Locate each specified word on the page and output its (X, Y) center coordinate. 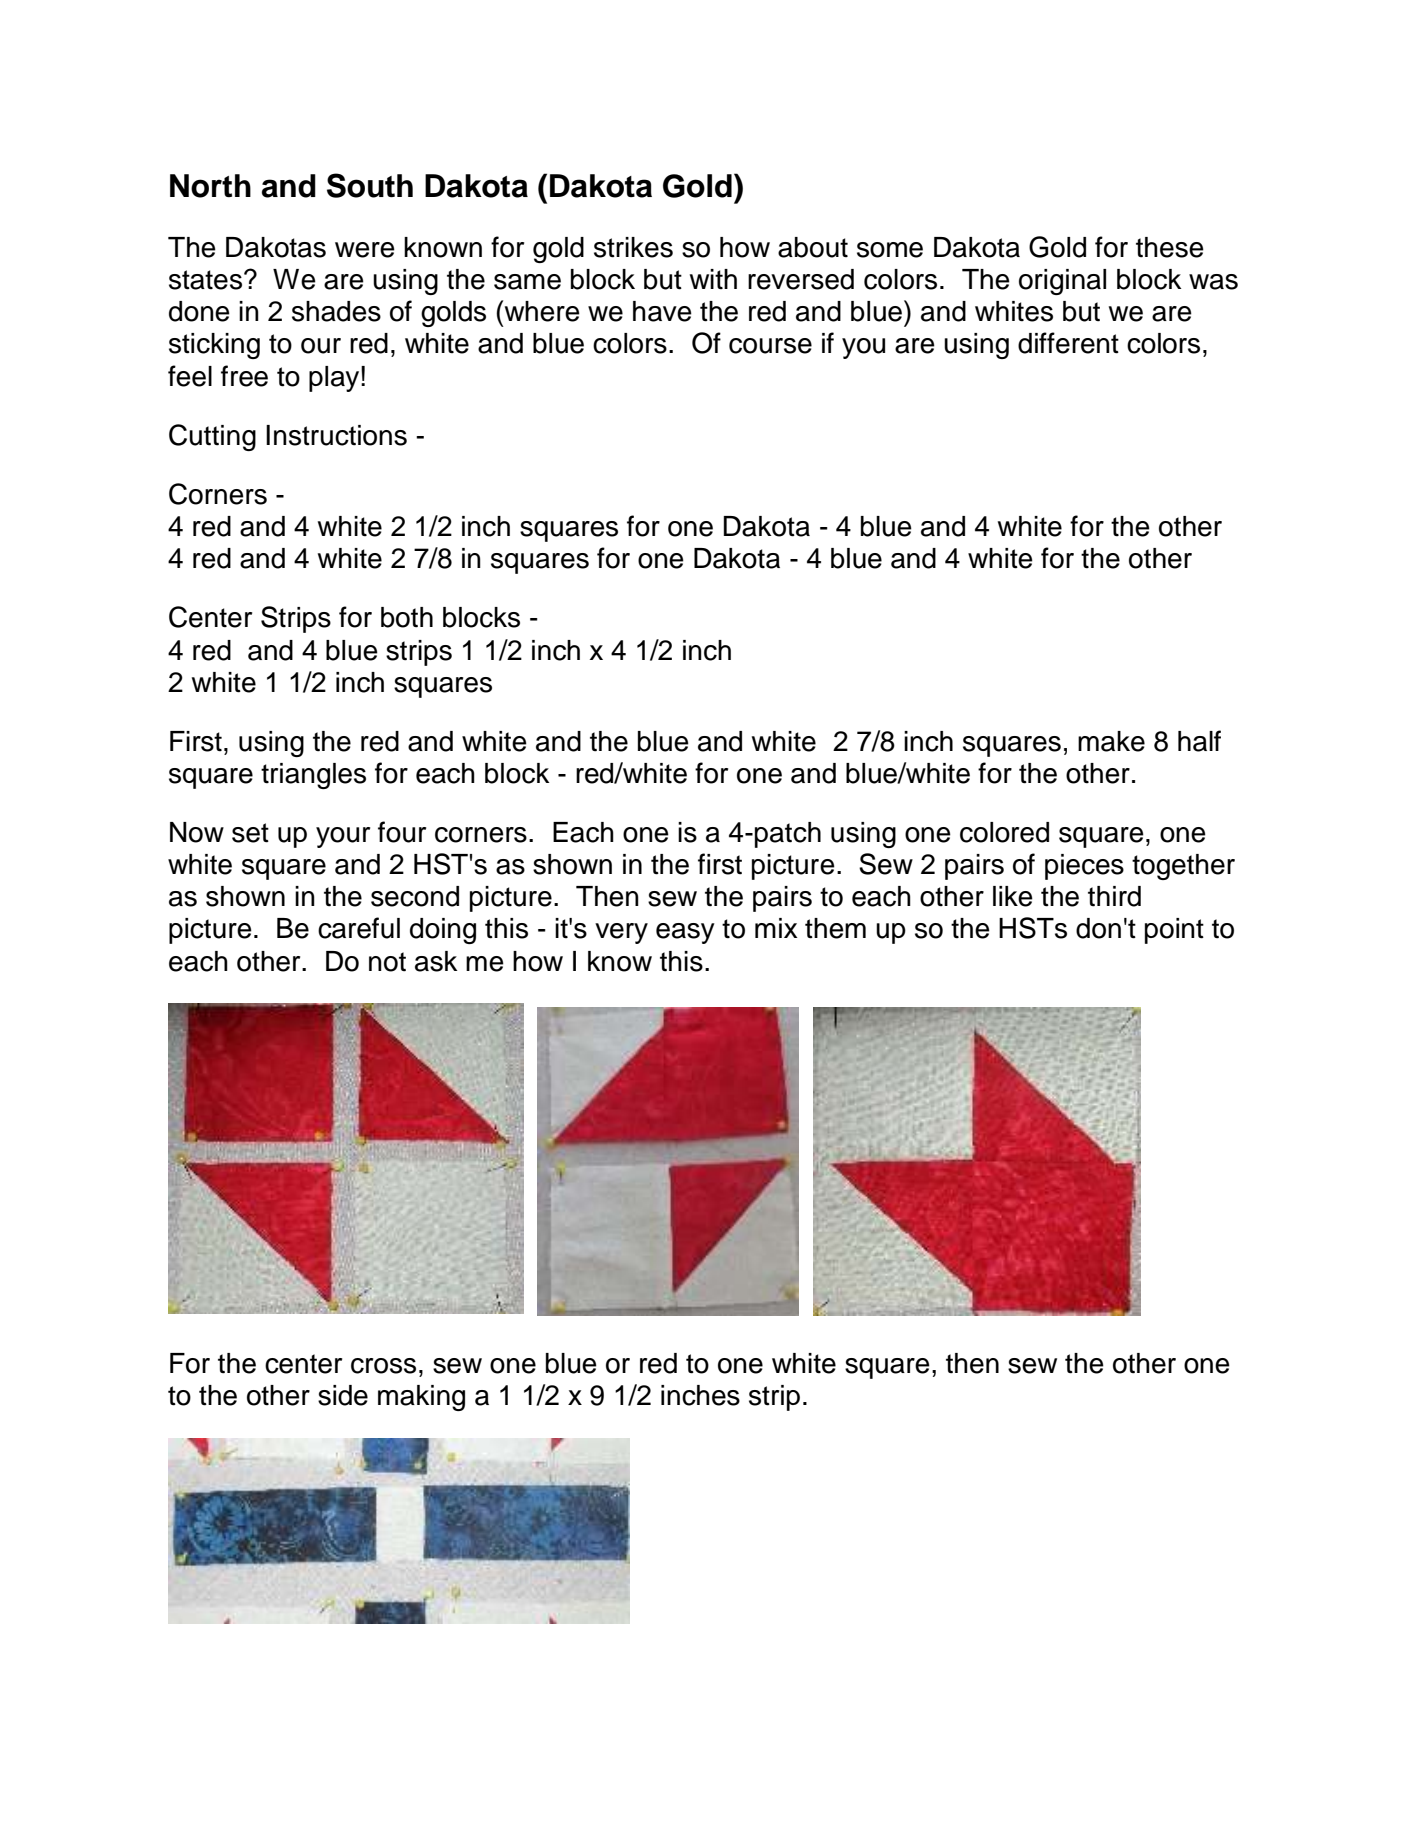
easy (685, 933)
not (387, 962)
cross (383, 1366)
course (770, 346)
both (407, 617)
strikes (633, 247)
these (1170, 247)
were (365, 250)
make (1111, 741)
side (343, 1395)
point (1174, 931)
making (421, 1398)
